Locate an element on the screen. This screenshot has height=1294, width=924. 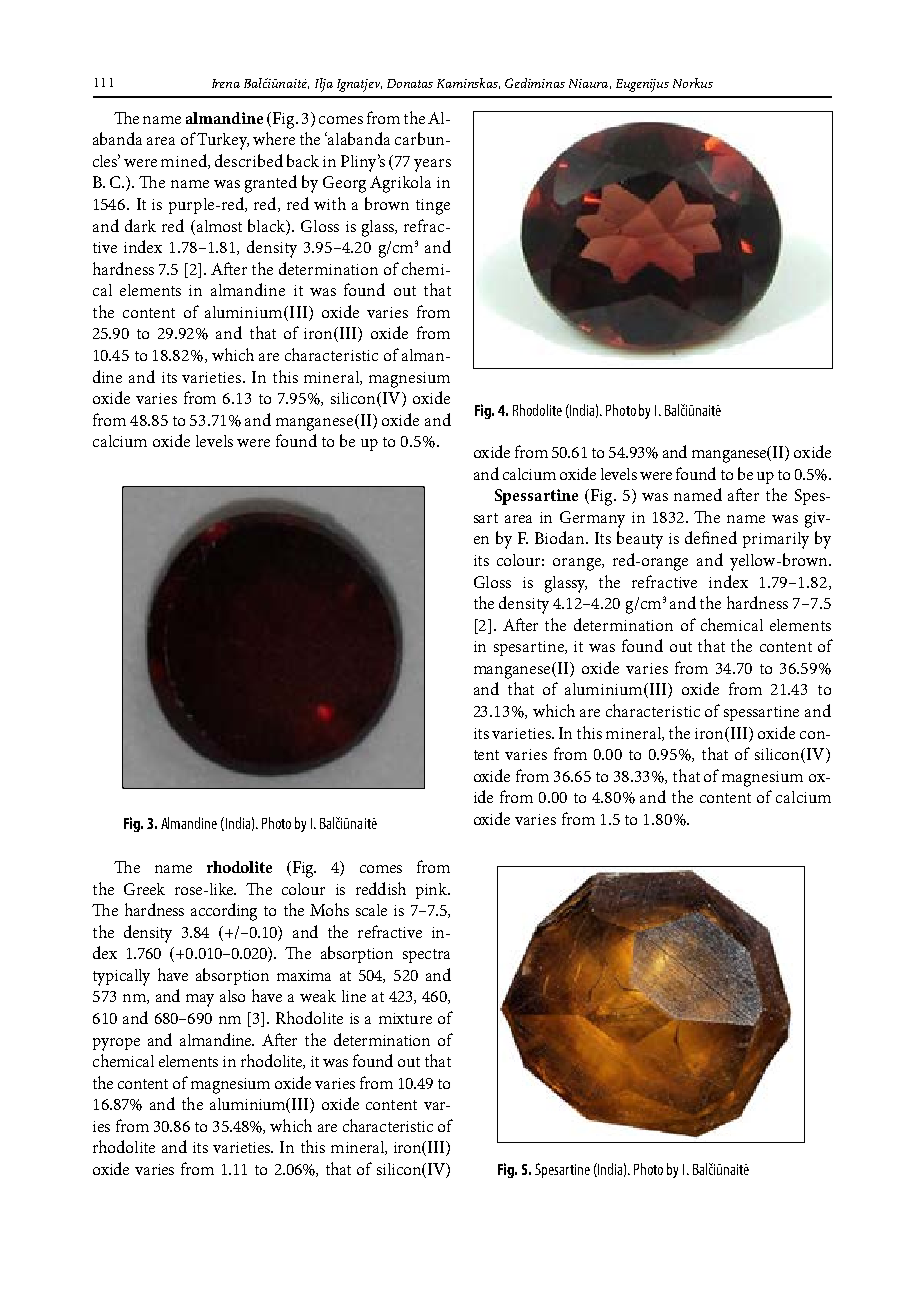
reddish is located at coordinates (381, 888).
